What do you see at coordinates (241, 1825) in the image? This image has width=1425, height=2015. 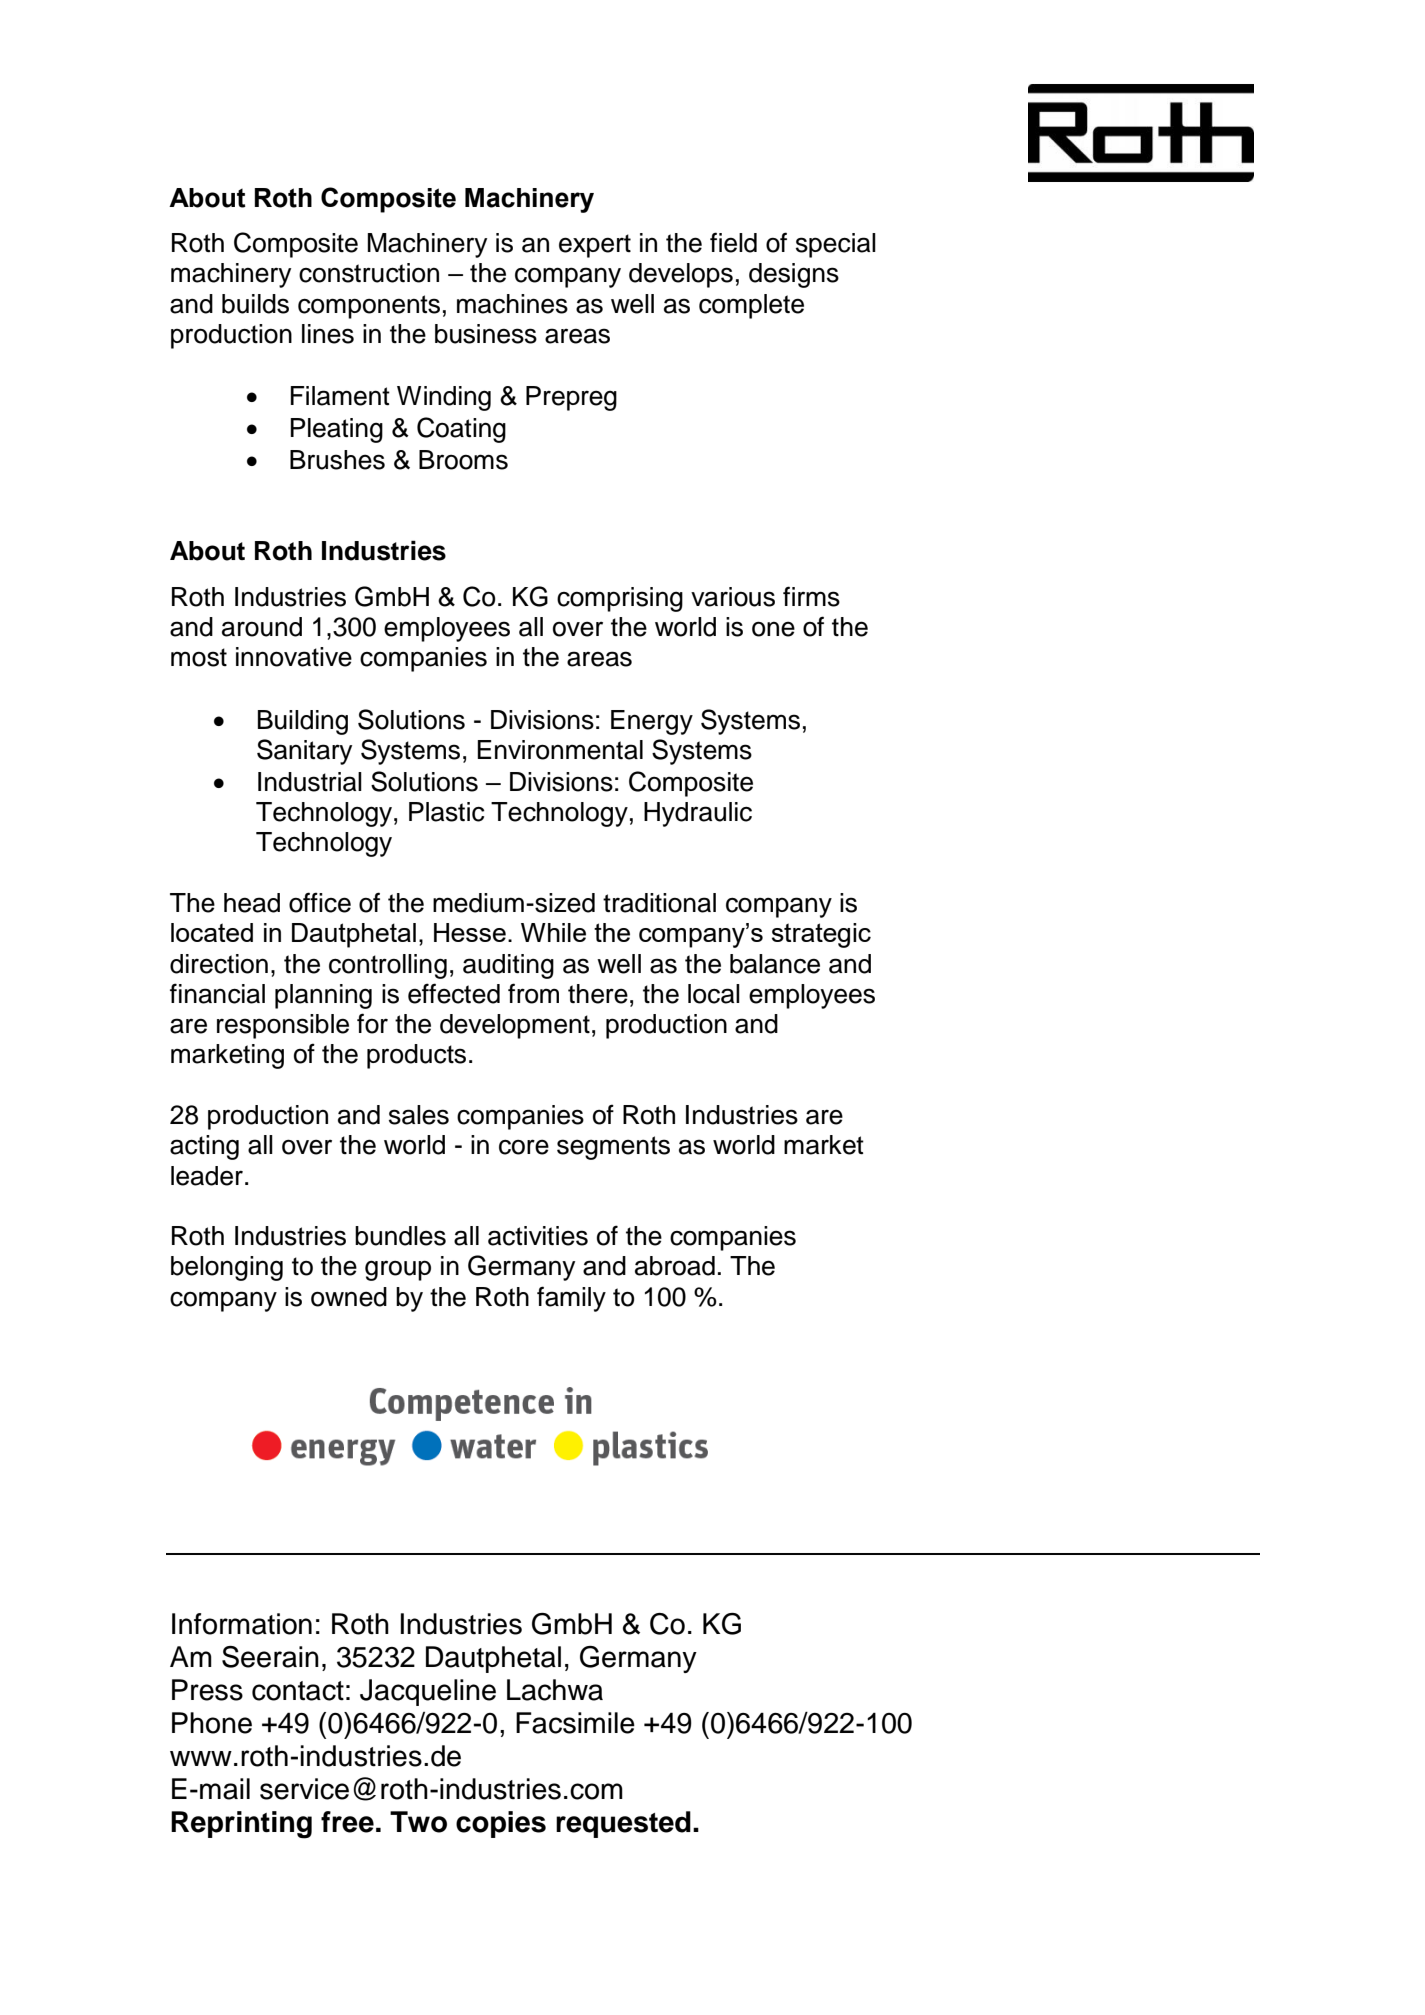 I see `Reprinting` at bounding box center [241, 1825].
